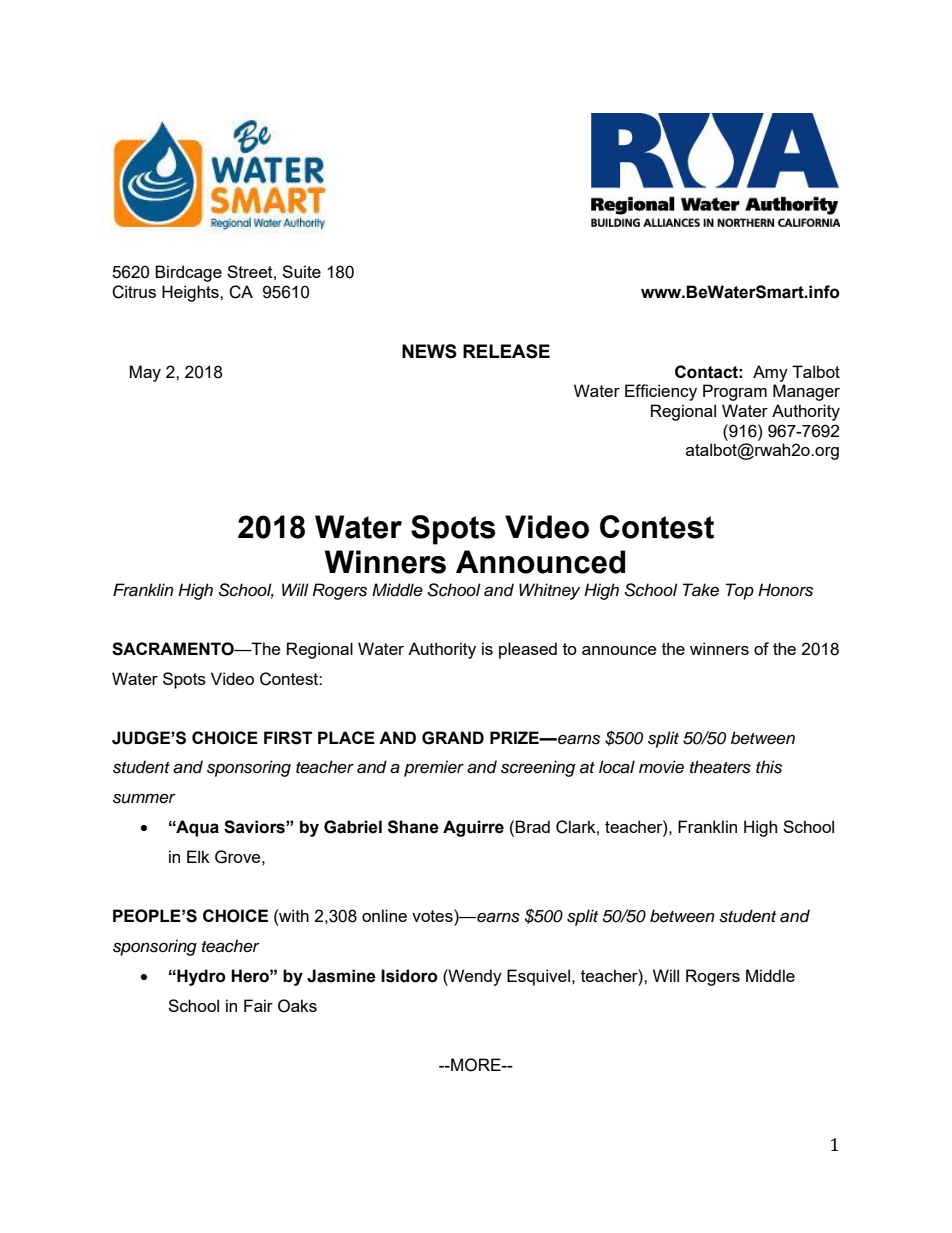  What do you see at coordinates (346, 737) in the document?
I see `PLACE` at bounding box center [346, 737].
